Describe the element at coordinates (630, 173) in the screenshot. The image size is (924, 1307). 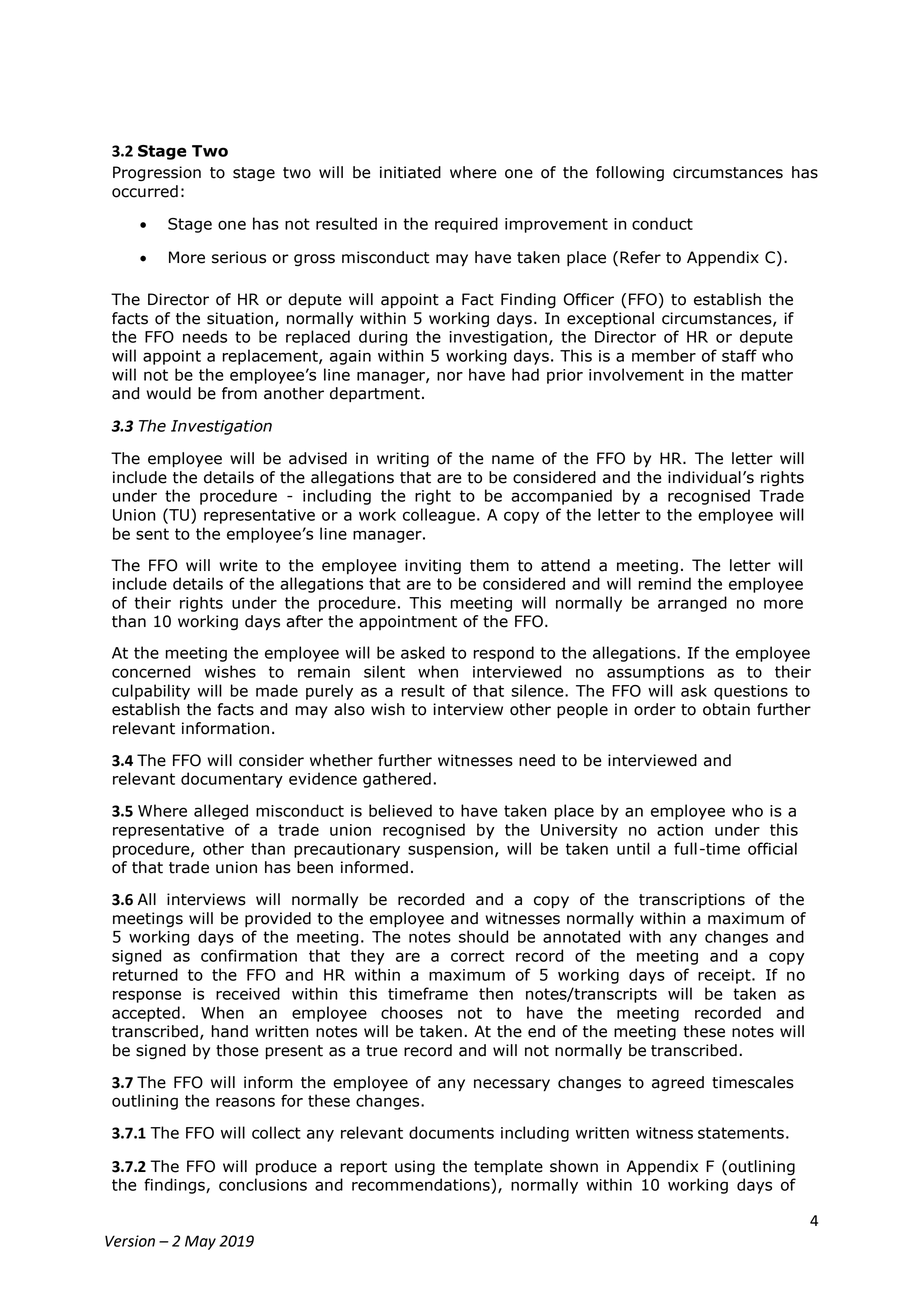
I see `following` at that location.
